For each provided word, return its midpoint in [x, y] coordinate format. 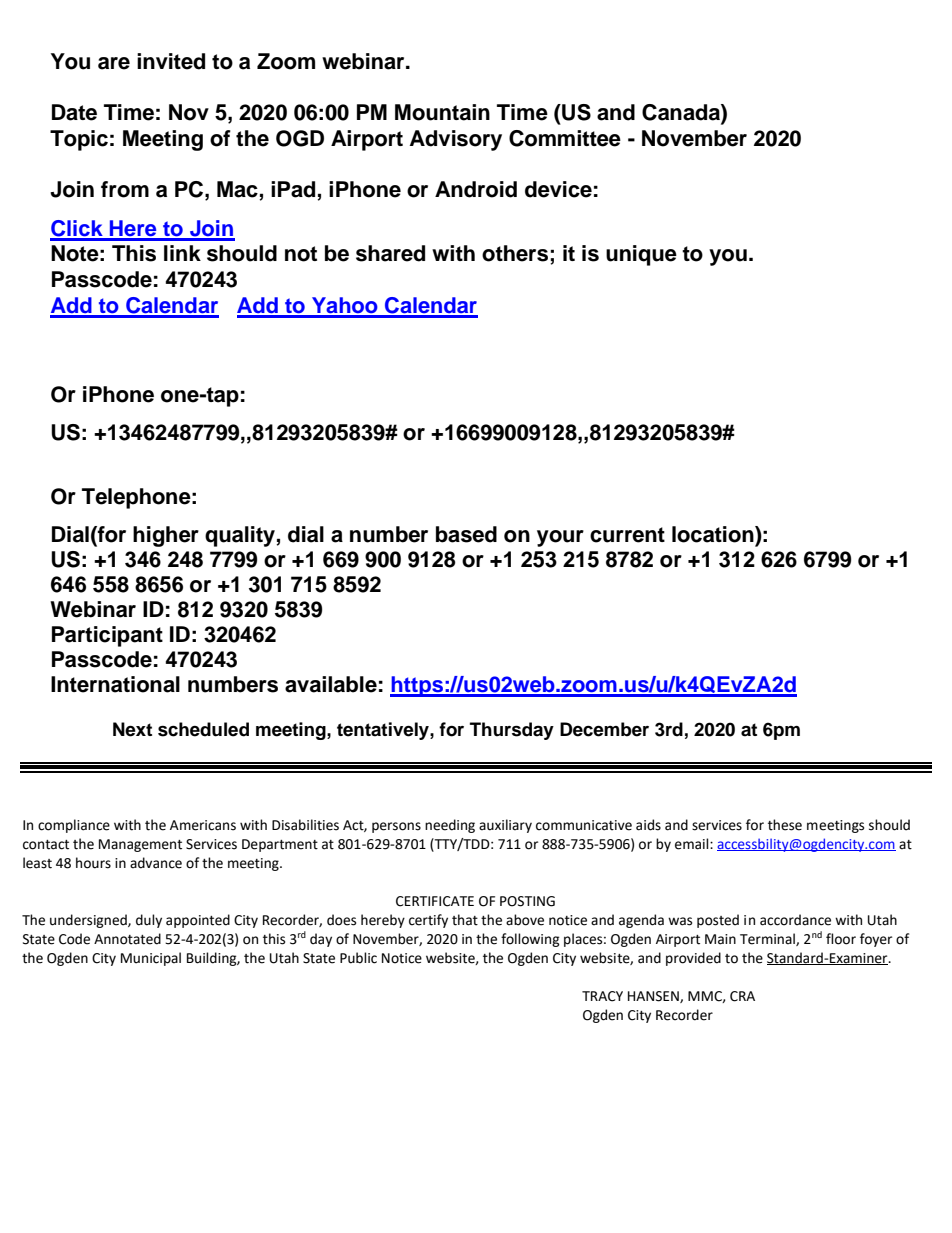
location [714, 534]
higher [166, 536]
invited [171, 61]
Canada [682, 113]
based [466, 534]
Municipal [151, 959]
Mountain [442, 112]
